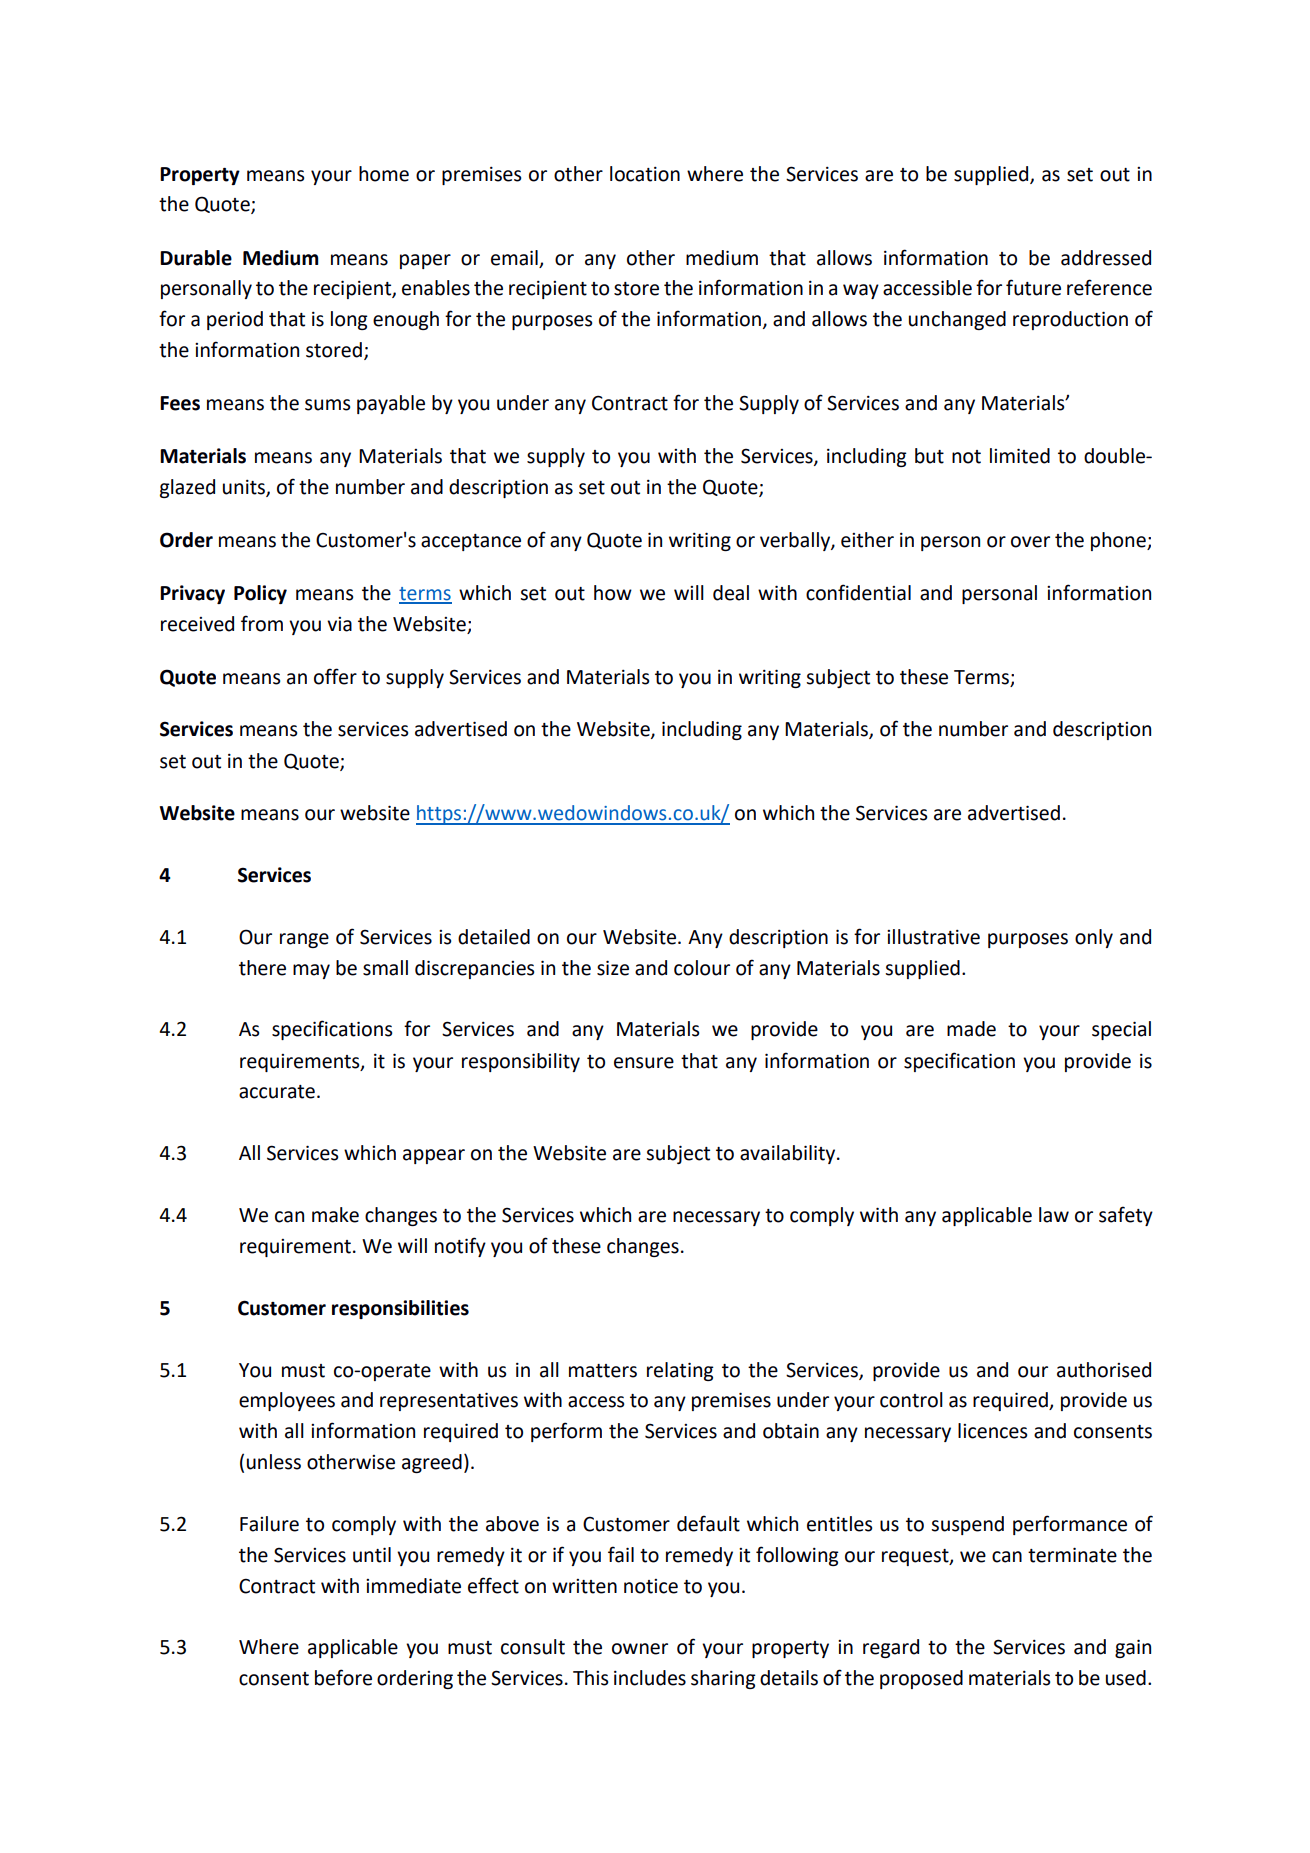 The height and width of the screenshot is (1853, 1310). I want to click on home, so click(384, 174).
